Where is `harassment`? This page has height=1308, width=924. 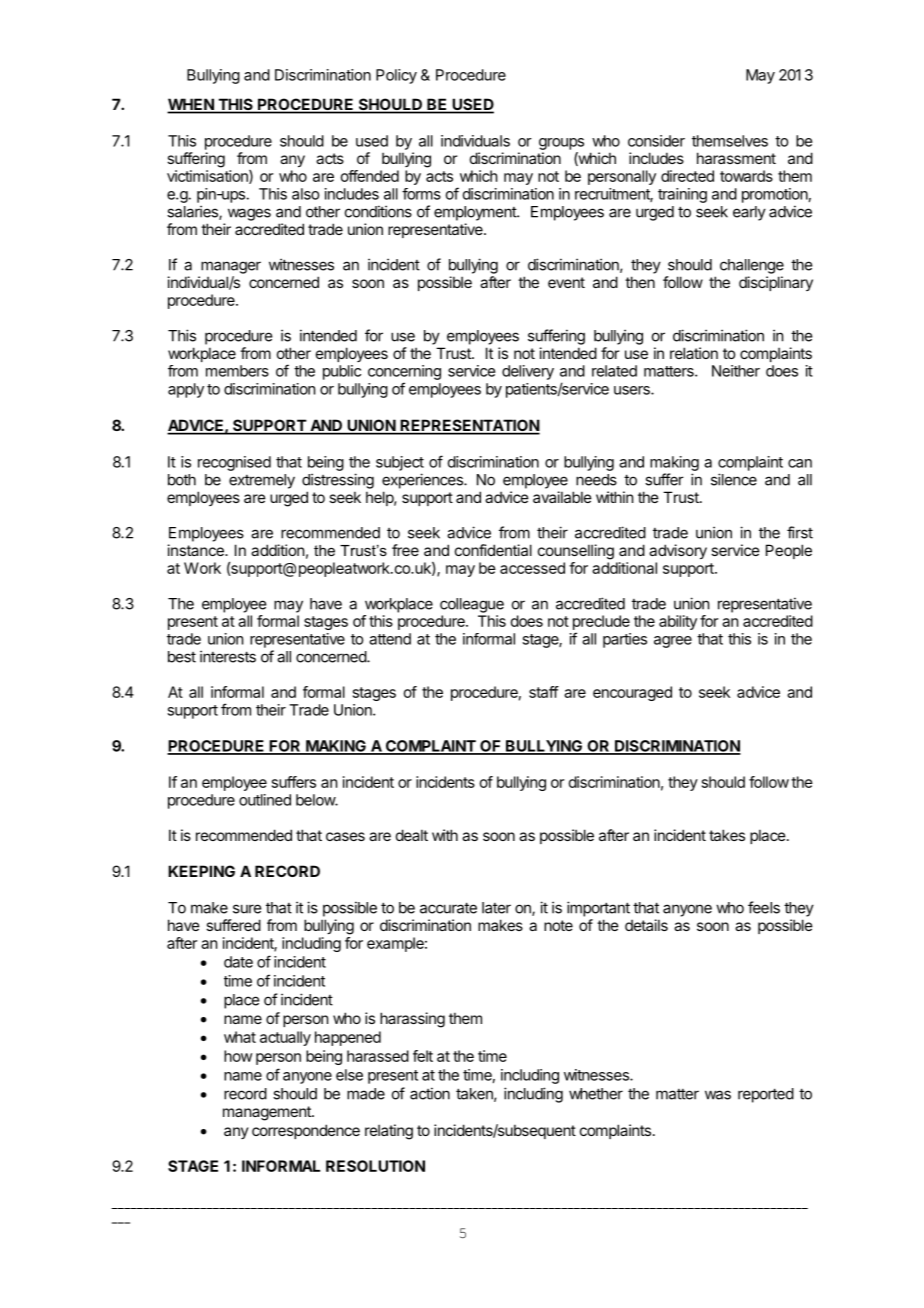
harassment is located at coordinates (736, 158).
